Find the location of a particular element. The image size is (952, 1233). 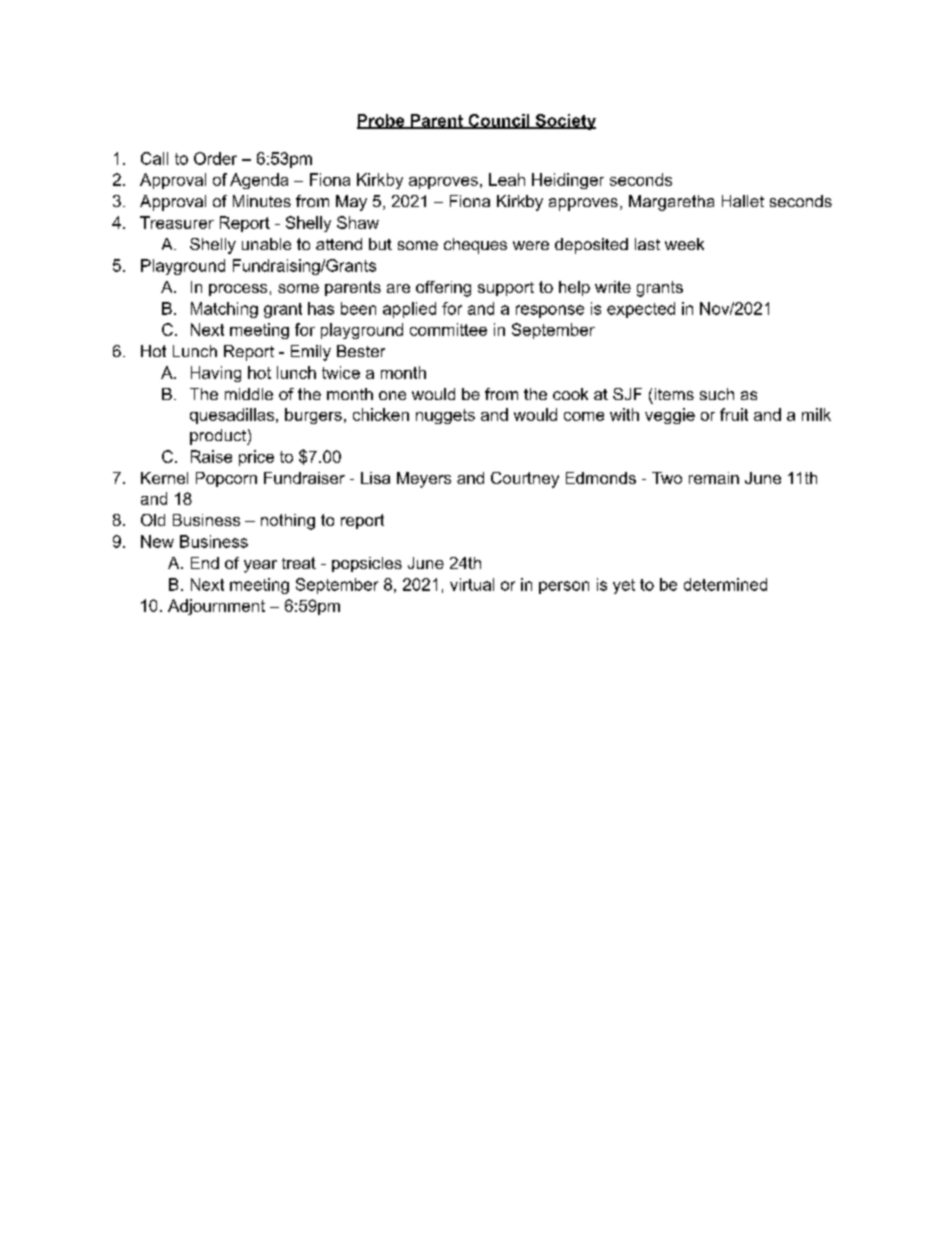

cheques is located at coordinates (475, 246).
